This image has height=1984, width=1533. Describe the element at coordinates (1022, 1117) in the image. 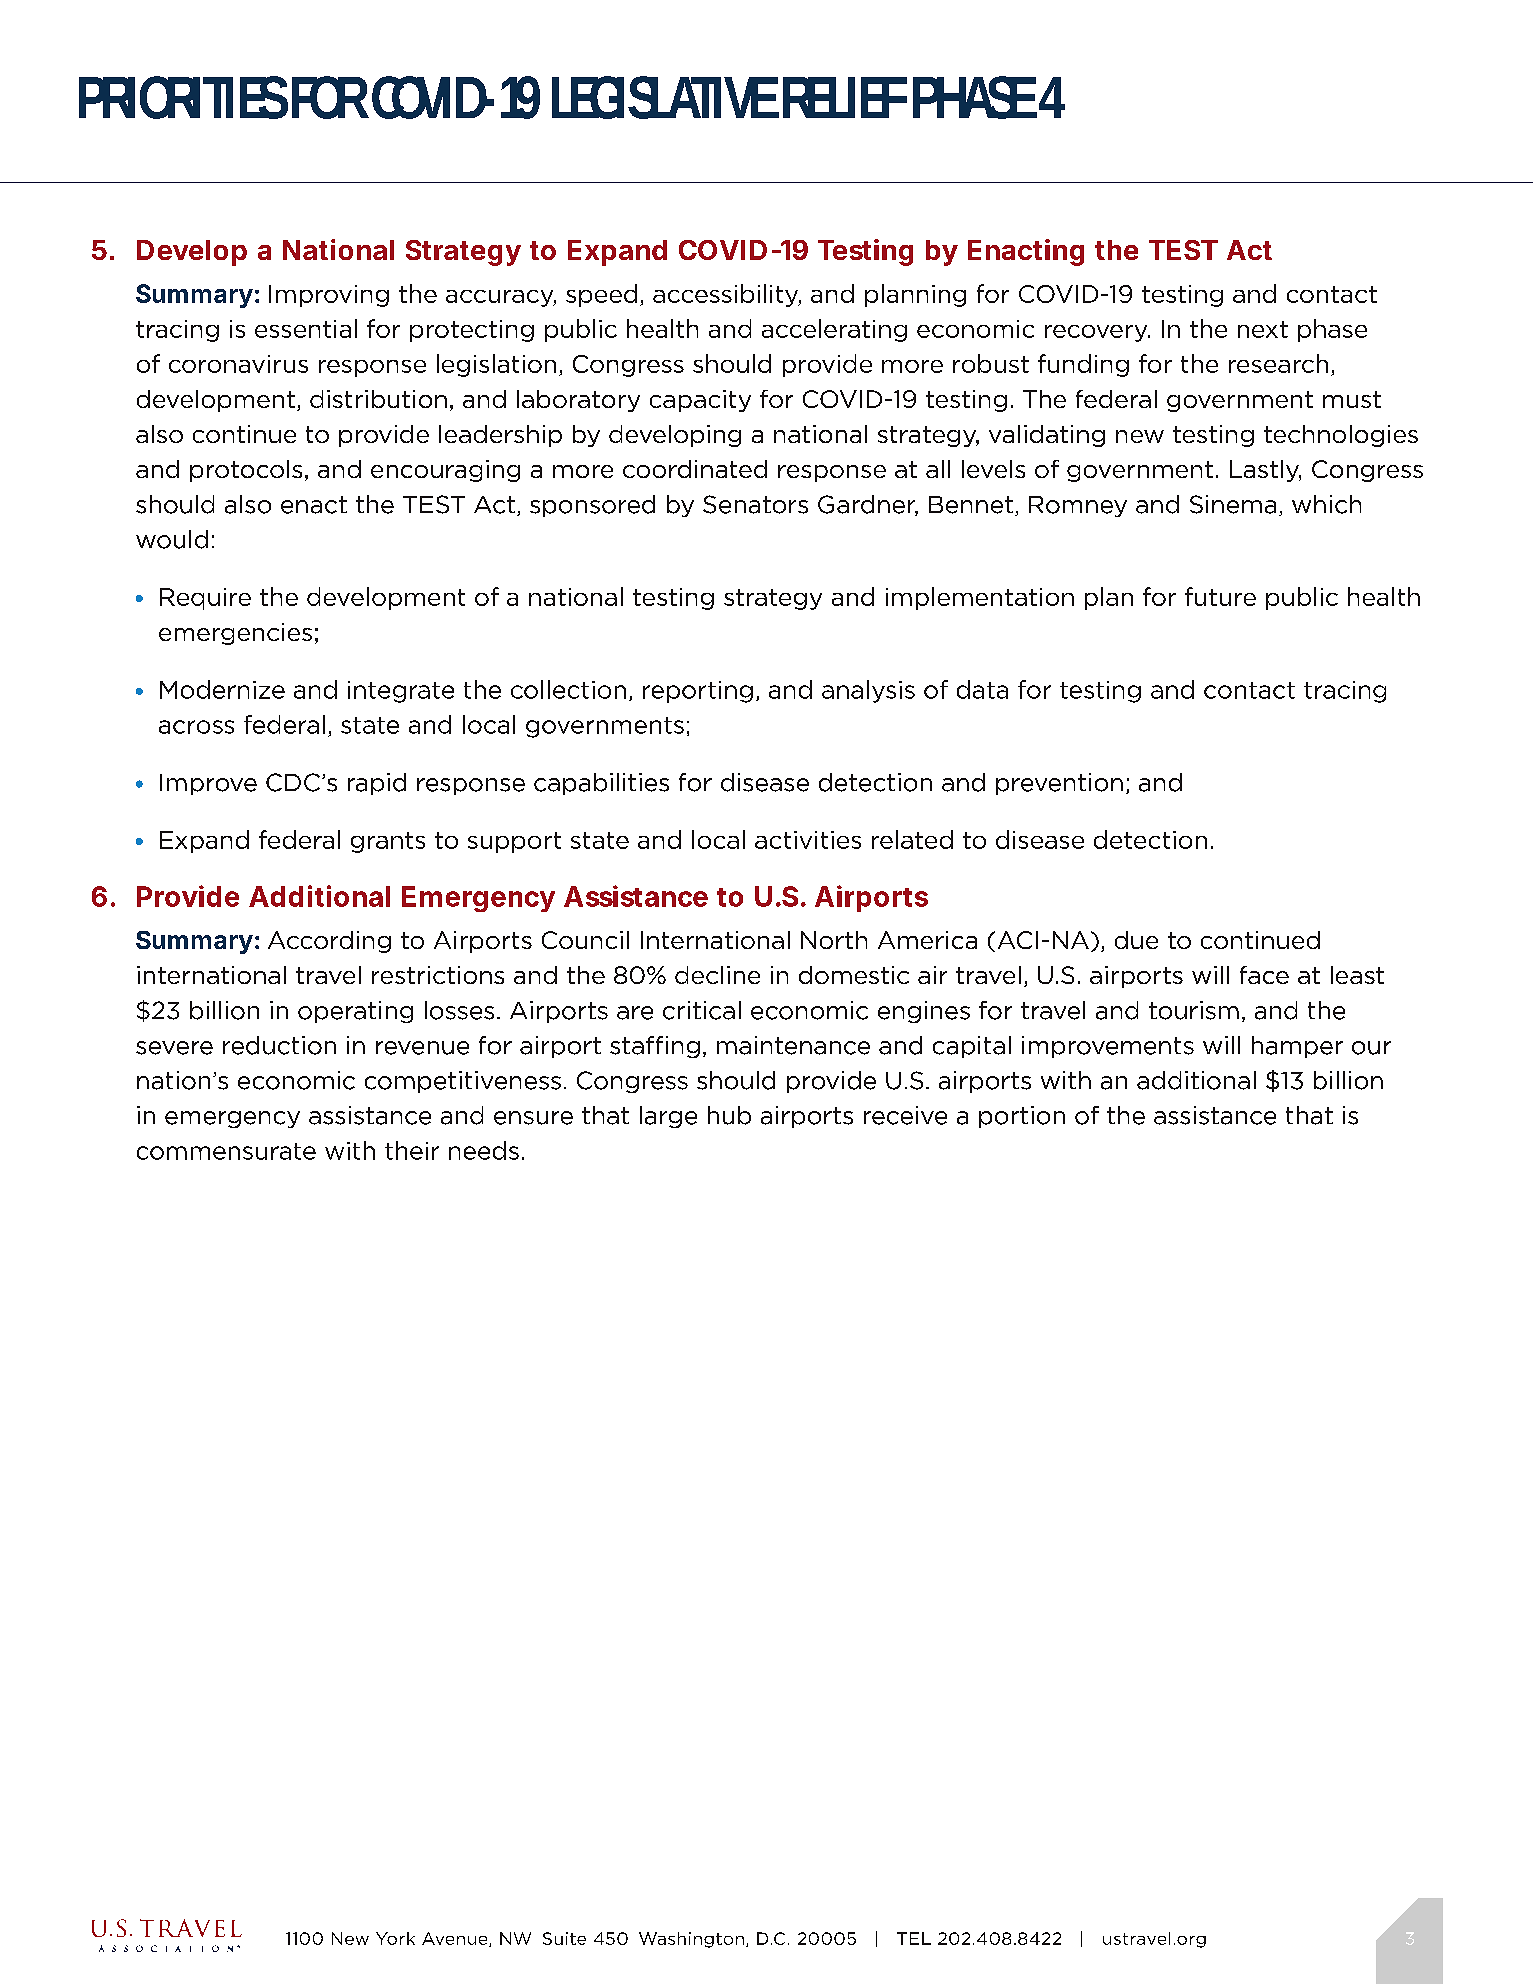

I see `portion` at that location.
